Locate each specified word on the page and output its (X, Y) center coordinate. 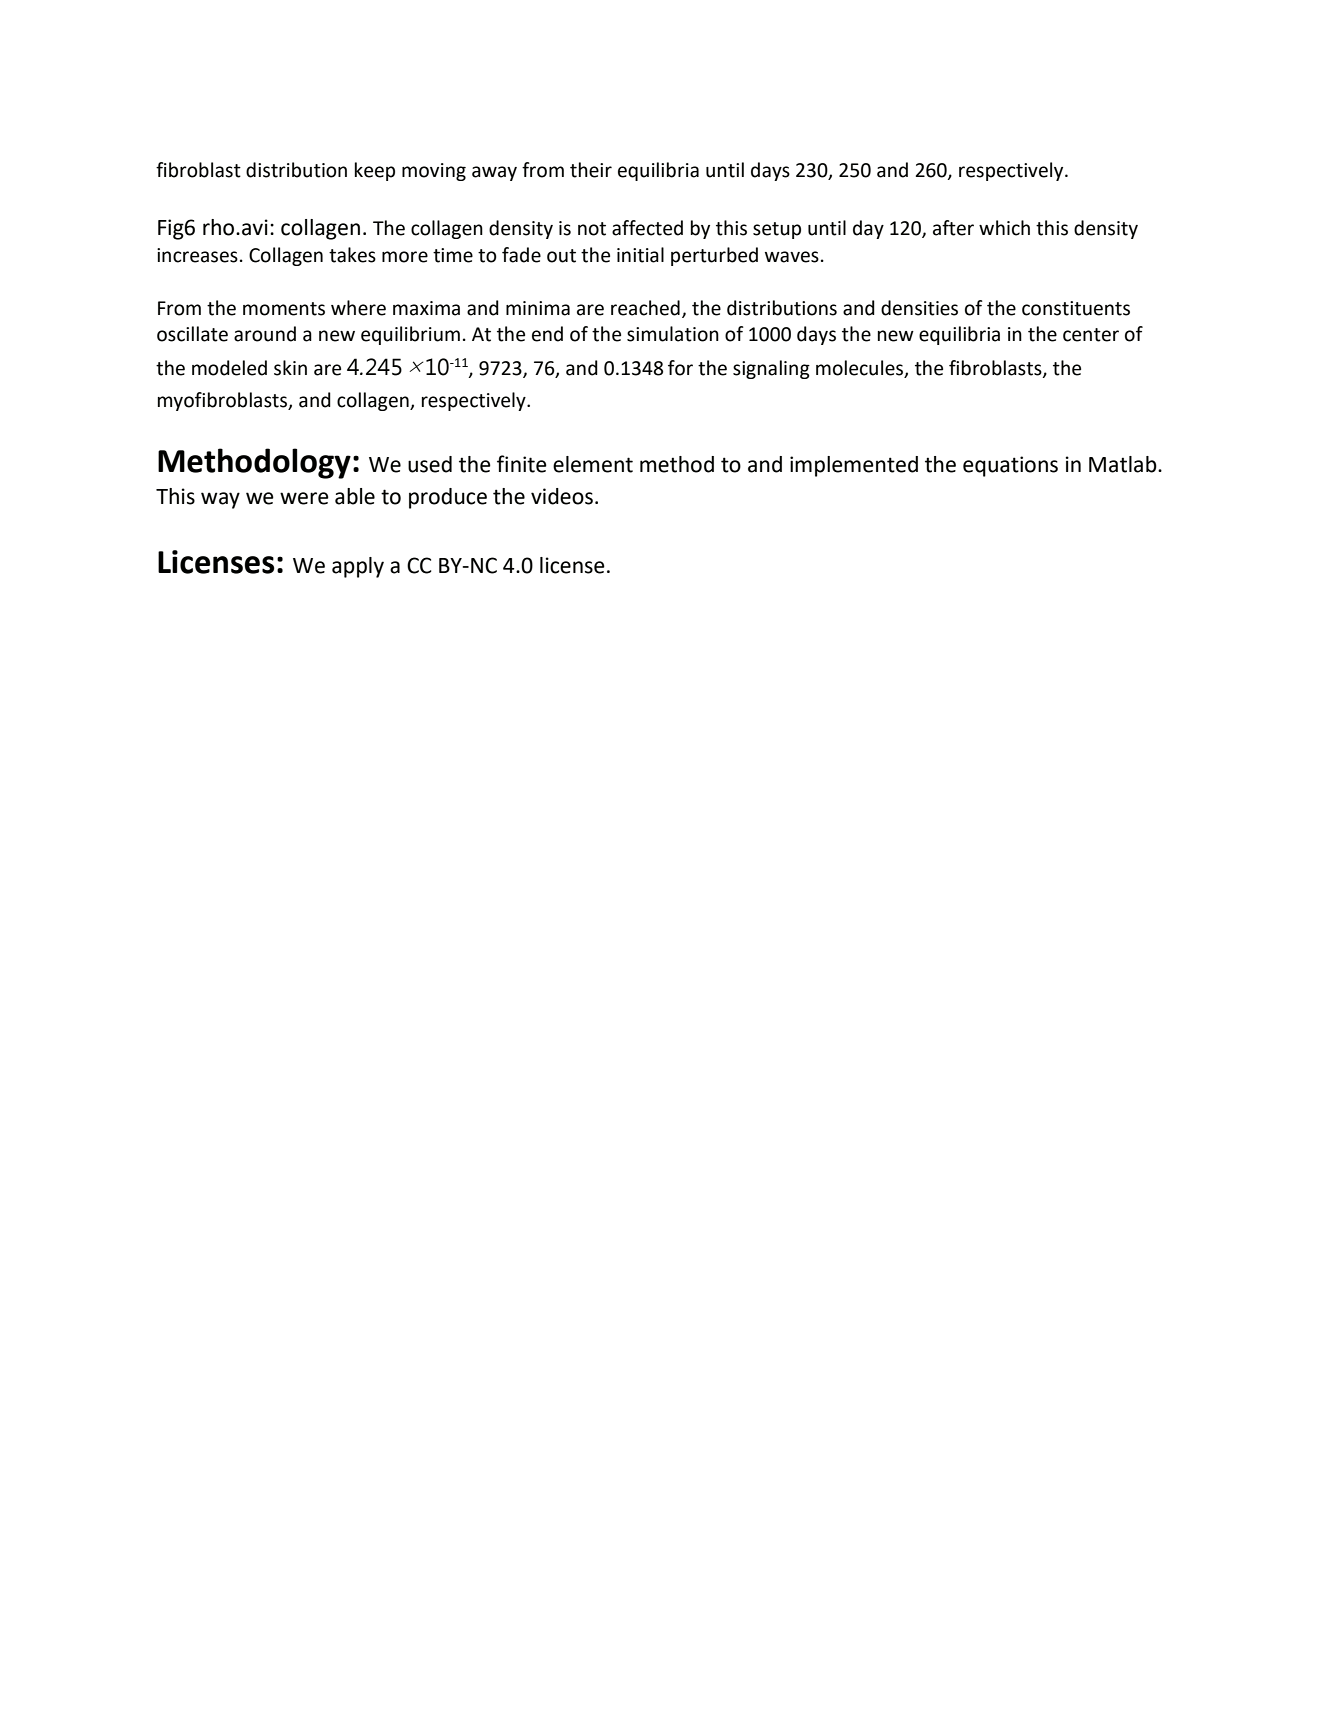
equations (1010, 466)
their (591, 170)
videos (562, 496)
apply (358, 567)
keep (375, 171)
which (1004, 228)
